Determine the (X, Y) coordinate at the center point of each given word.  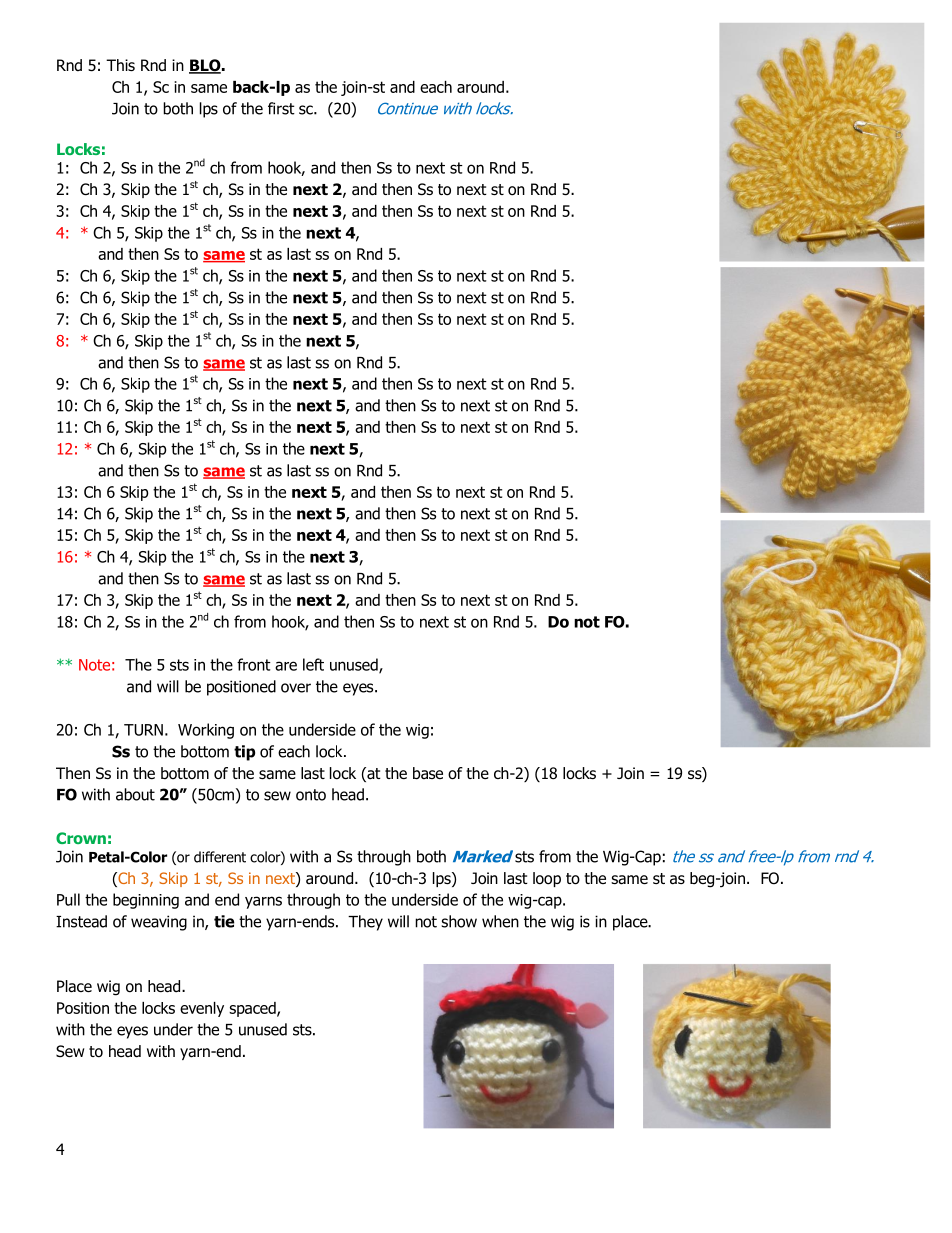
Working (206, 731)
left (313, 664)
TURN (143, 730)
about (135, 794)
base (428, 773)
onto (311, 795)
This (120, 65)
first (281, 108)
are (286, 666)
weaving (159, 923)
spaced (253, 1009)
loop (547, 879)
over (296, 688)
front (254, 664)
